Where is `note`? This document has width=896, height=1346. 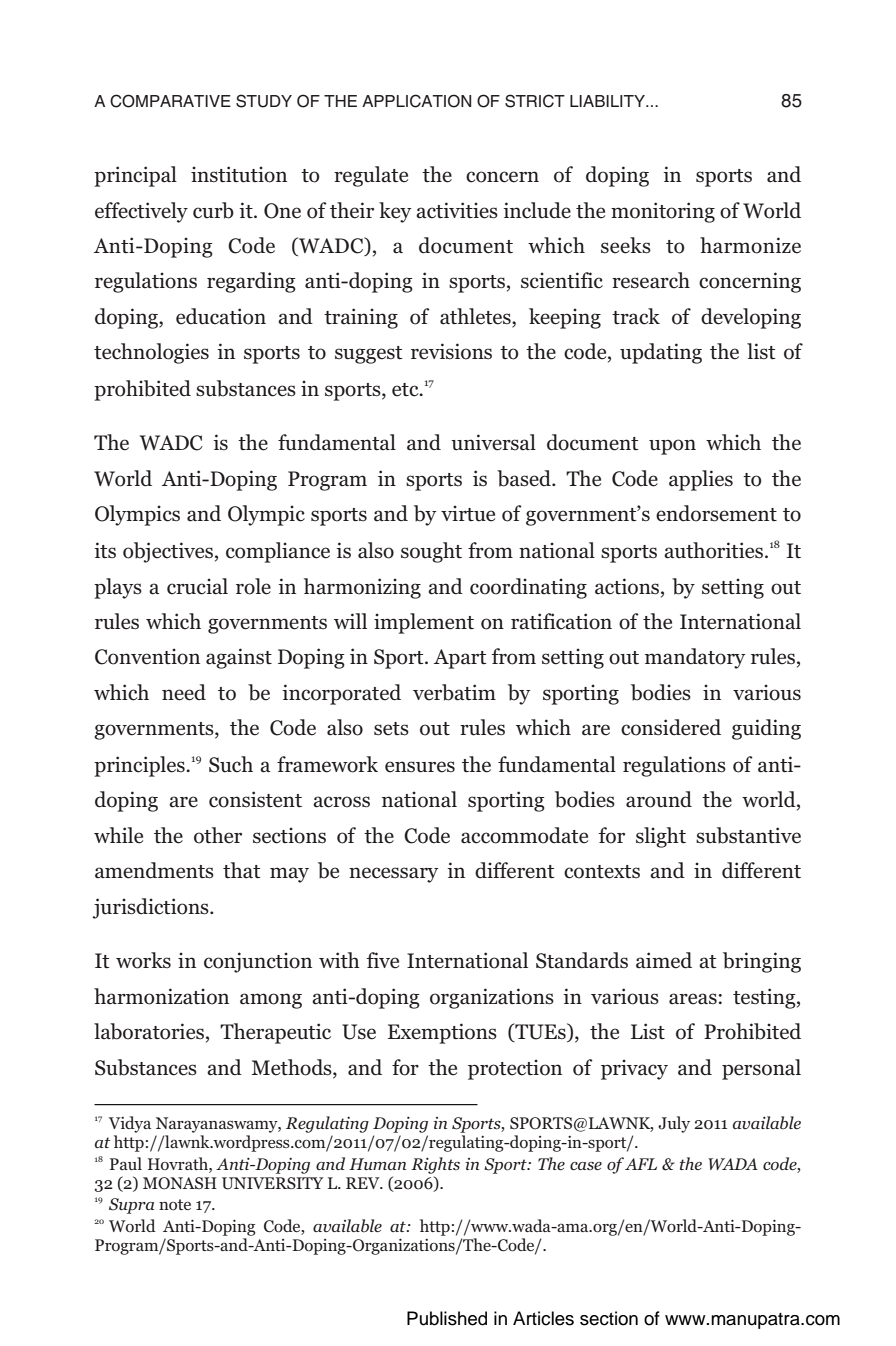 note is located at coordinates (175, 1205).
